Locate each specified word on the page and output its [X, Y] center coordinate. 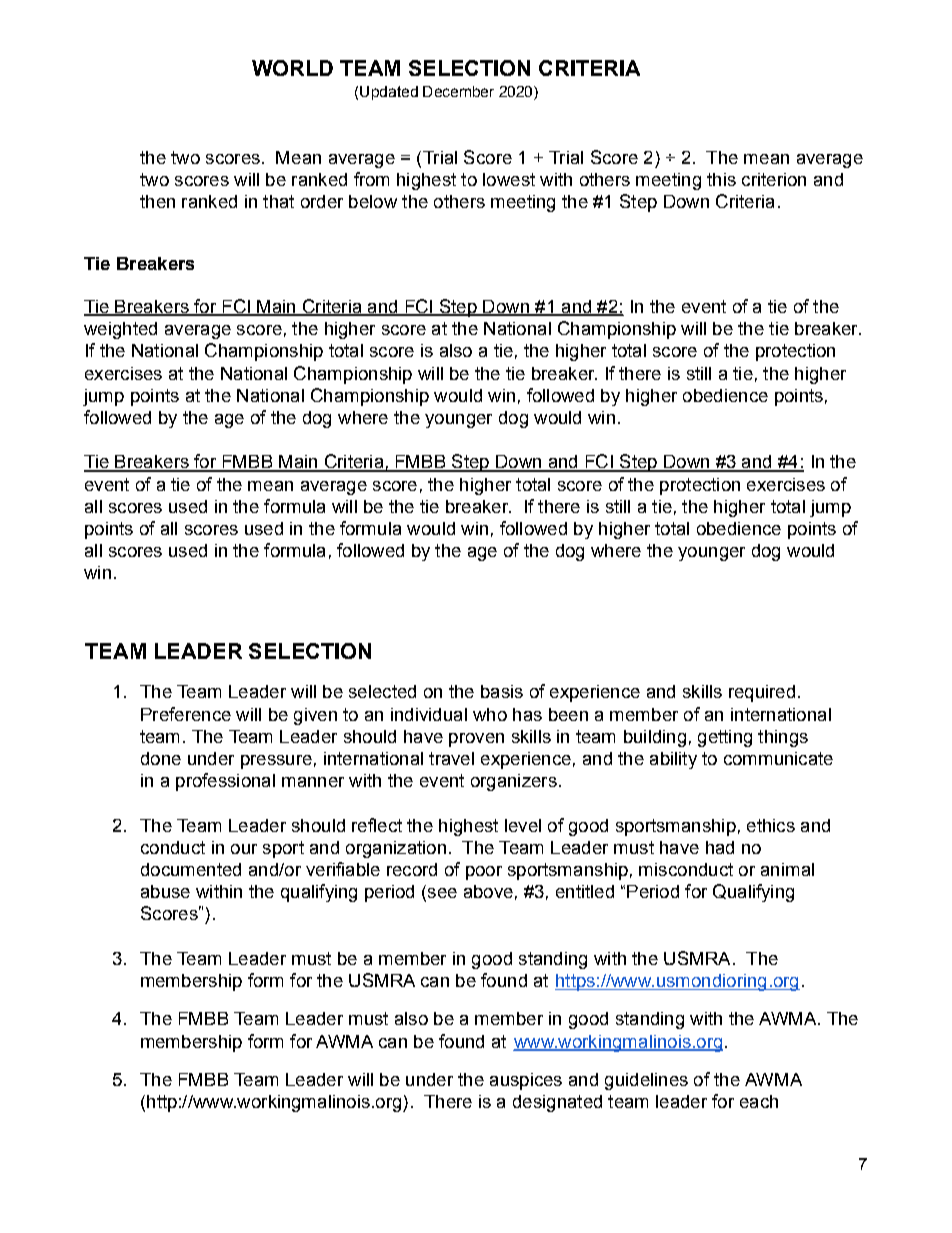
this [721, 179]
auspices [526, 1081]
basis [502, 691]
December [458, 91]
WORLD [292, 68]
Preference [186, 714]
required [762, 693]
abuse [165, 891]
